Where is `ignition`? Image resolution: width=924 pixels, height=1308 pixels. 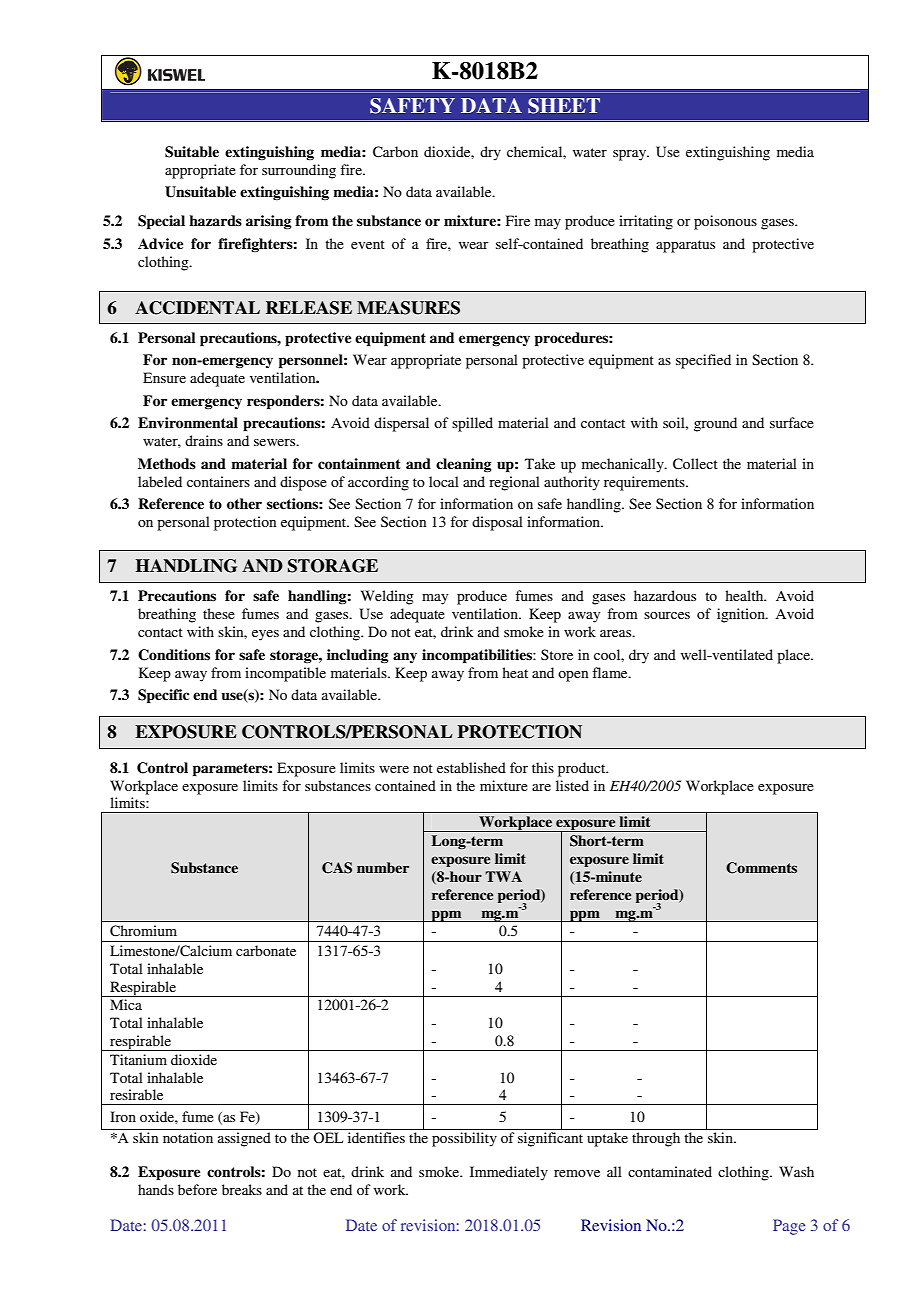
ignition is located at coordinates (742, 615).
